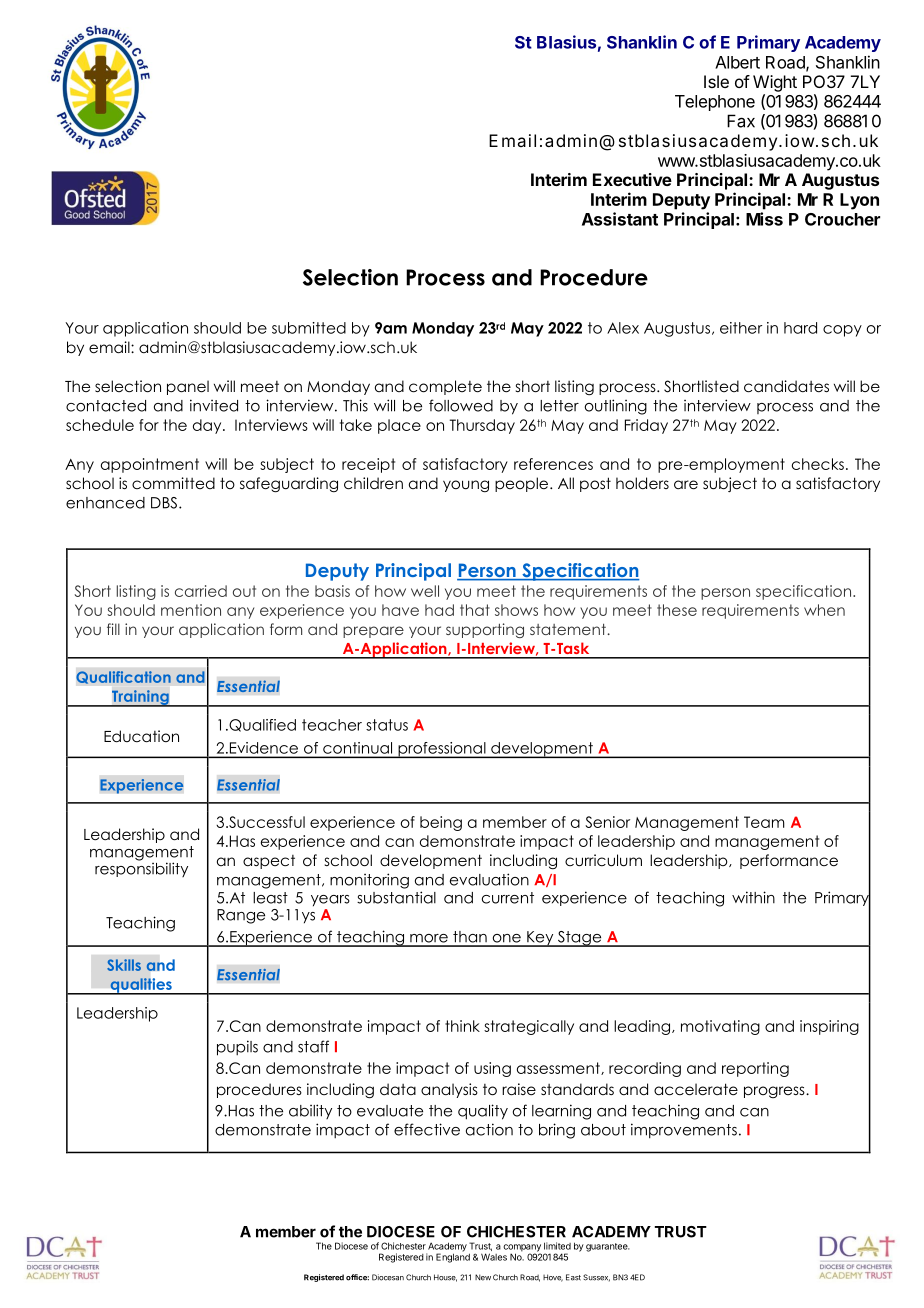 This image has height=1308, width=924. Describe the element at coordinates (188, 387) in the image. I see `panel` at that location.
